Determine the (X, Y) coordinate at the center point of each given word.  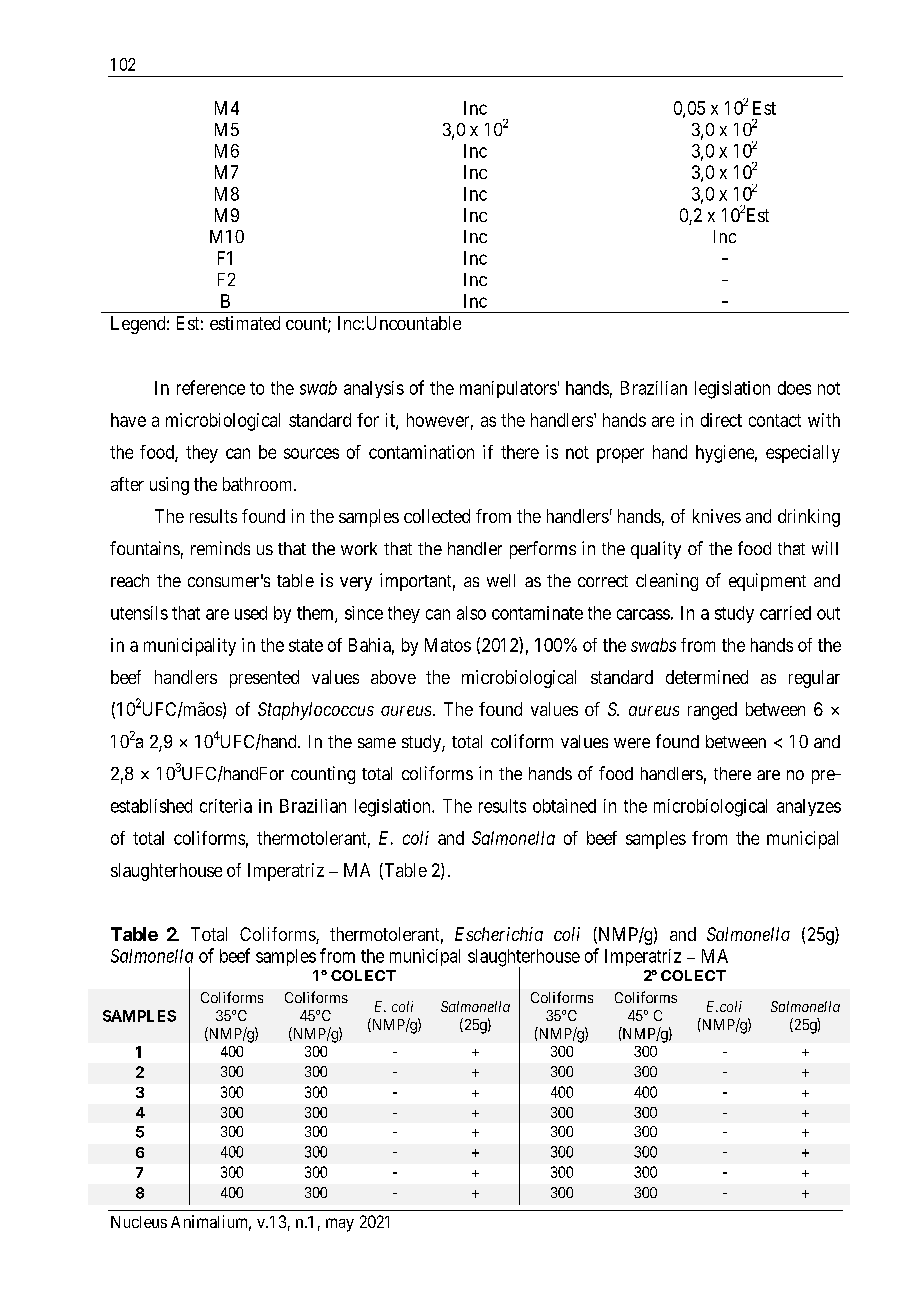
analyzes (809, 807)
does (794, 388)
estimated (245, 323)
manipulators (508, 389)
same (377, 743)
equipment (767, 582)
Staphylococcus (316, 711)
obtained (564, 806)
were (632, 743)
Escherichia (499, 934)
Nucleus (139, 1222)
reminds (220, 548)
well (501, 580)
